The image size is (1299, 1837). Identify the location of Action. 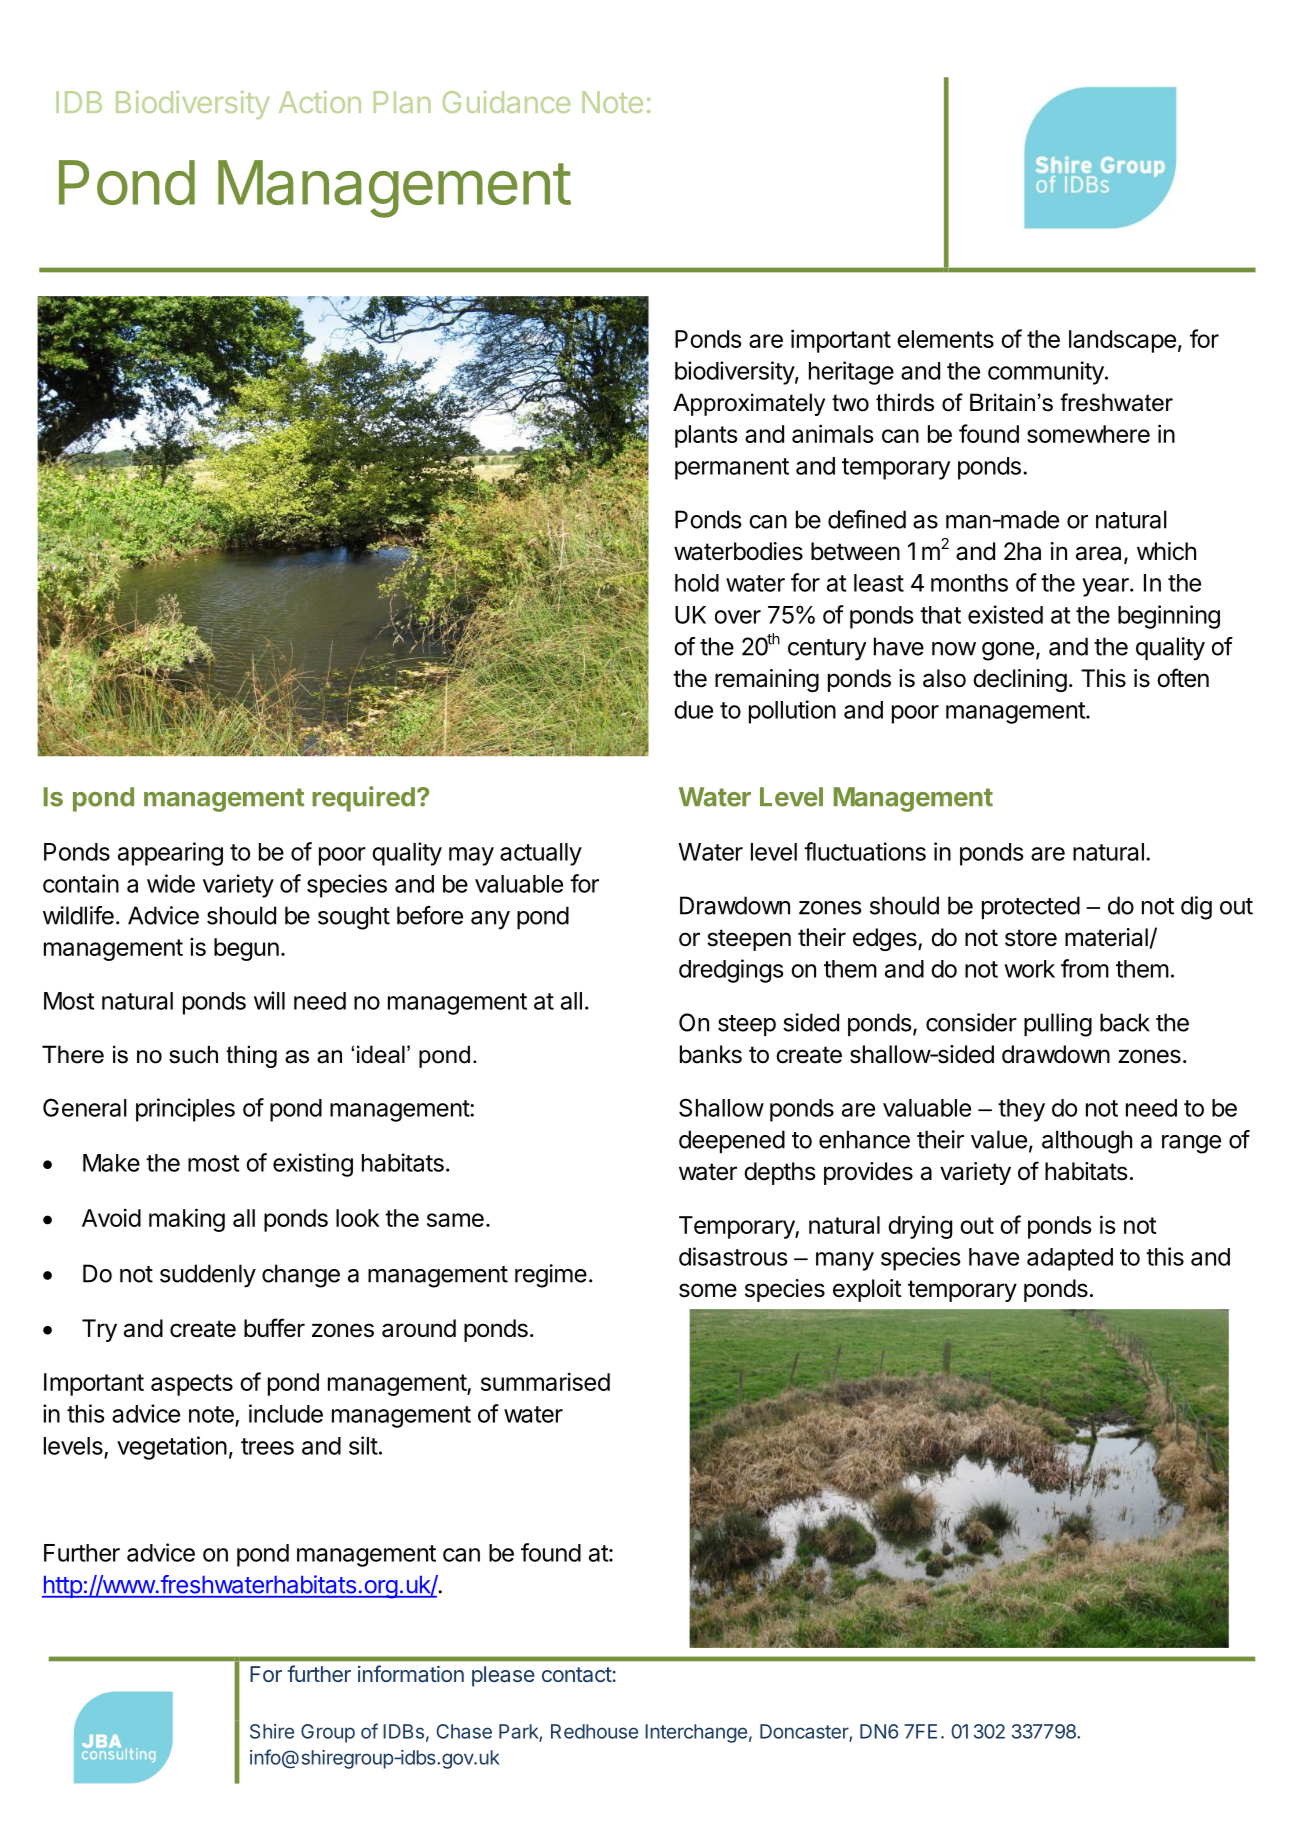
(320, 101).
